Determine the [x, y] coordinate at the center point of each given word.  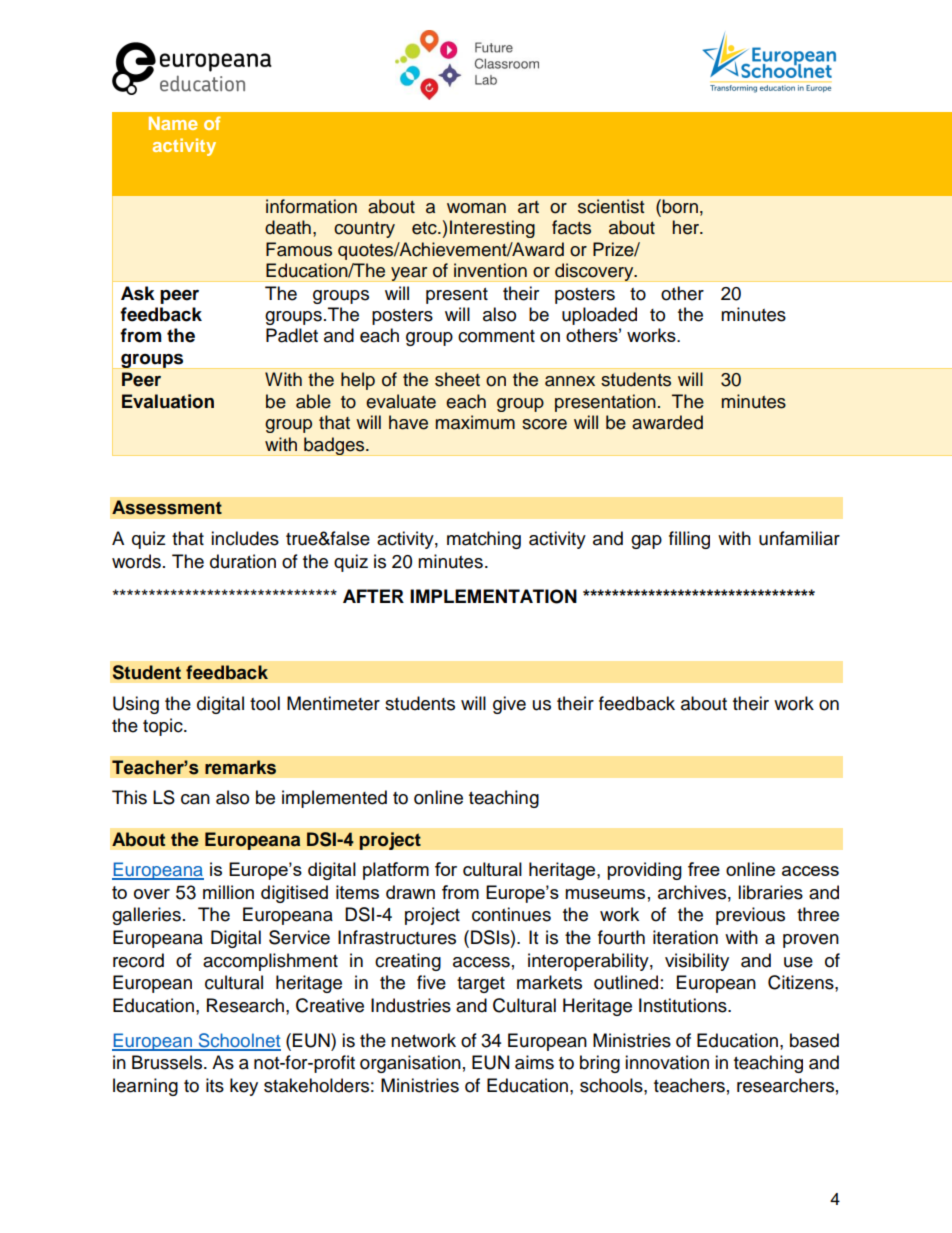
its [215, 1085]
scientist [611, 206]
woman [476, 208]
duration [243, 561]
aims [534, 1062]
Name [173, 123]
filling [689, 540]
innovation [667, 1062]
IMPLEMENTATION [493, 596]
